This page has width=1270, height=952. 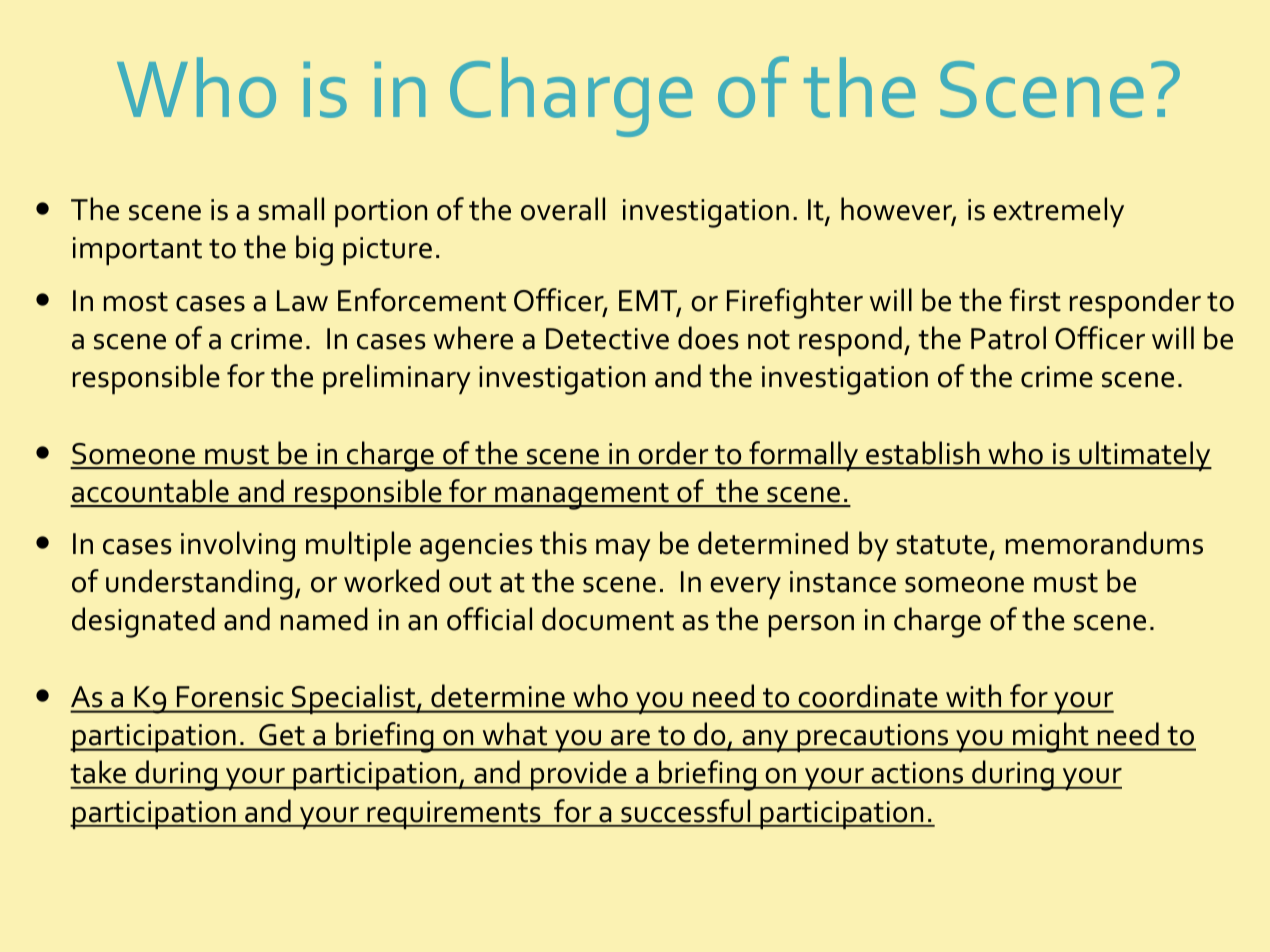 I want to click on extremely, so click(x=1058, y=212).
